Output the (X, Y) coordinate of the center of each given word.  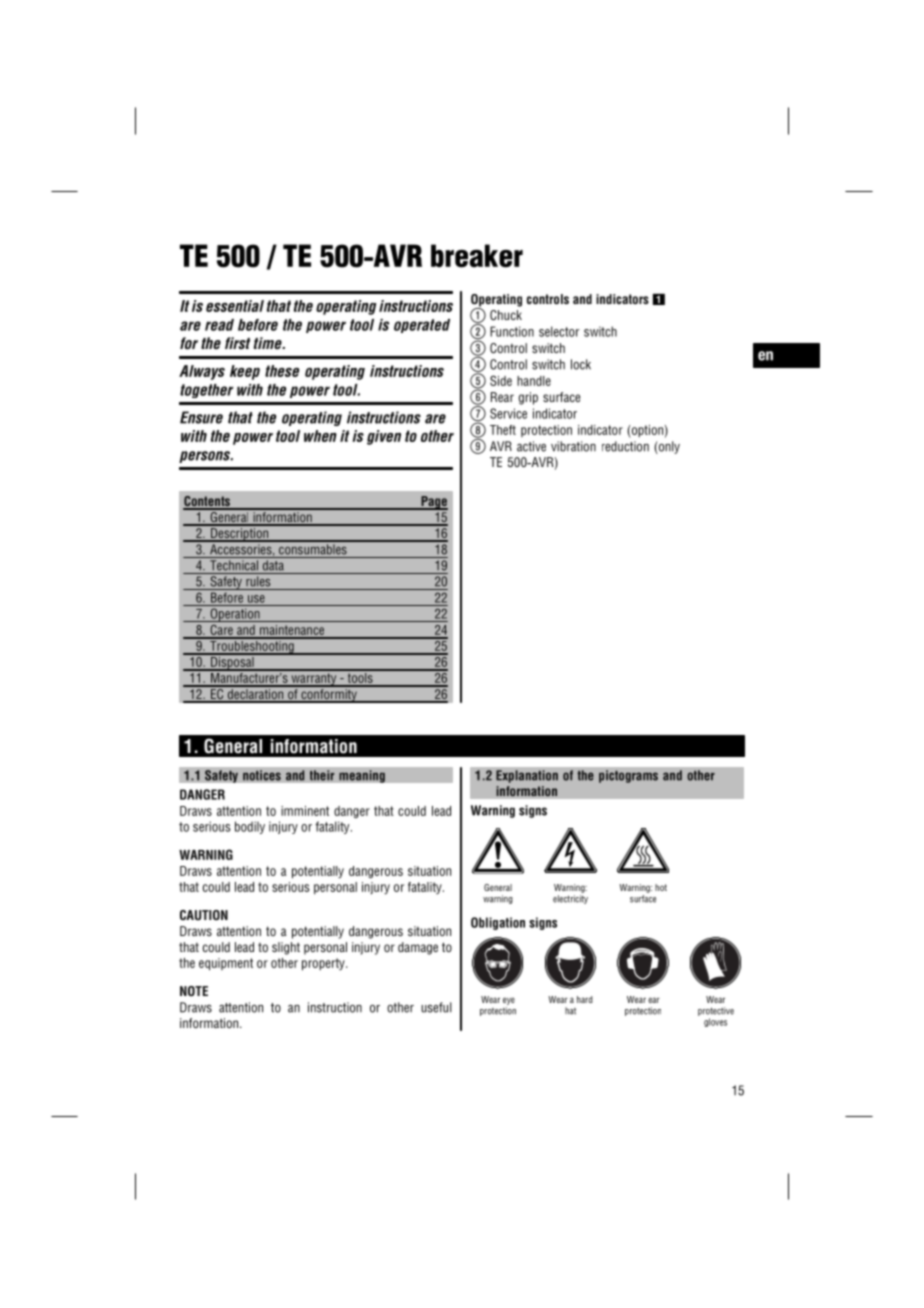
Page (433, 503)
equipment (226, 964)
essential (235, 306)
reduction (625, 446)
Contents (207, 502)
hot (661, 887)
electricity (570, 899)
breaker (477, 256)
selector (559, 331)
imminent (305, 811)
